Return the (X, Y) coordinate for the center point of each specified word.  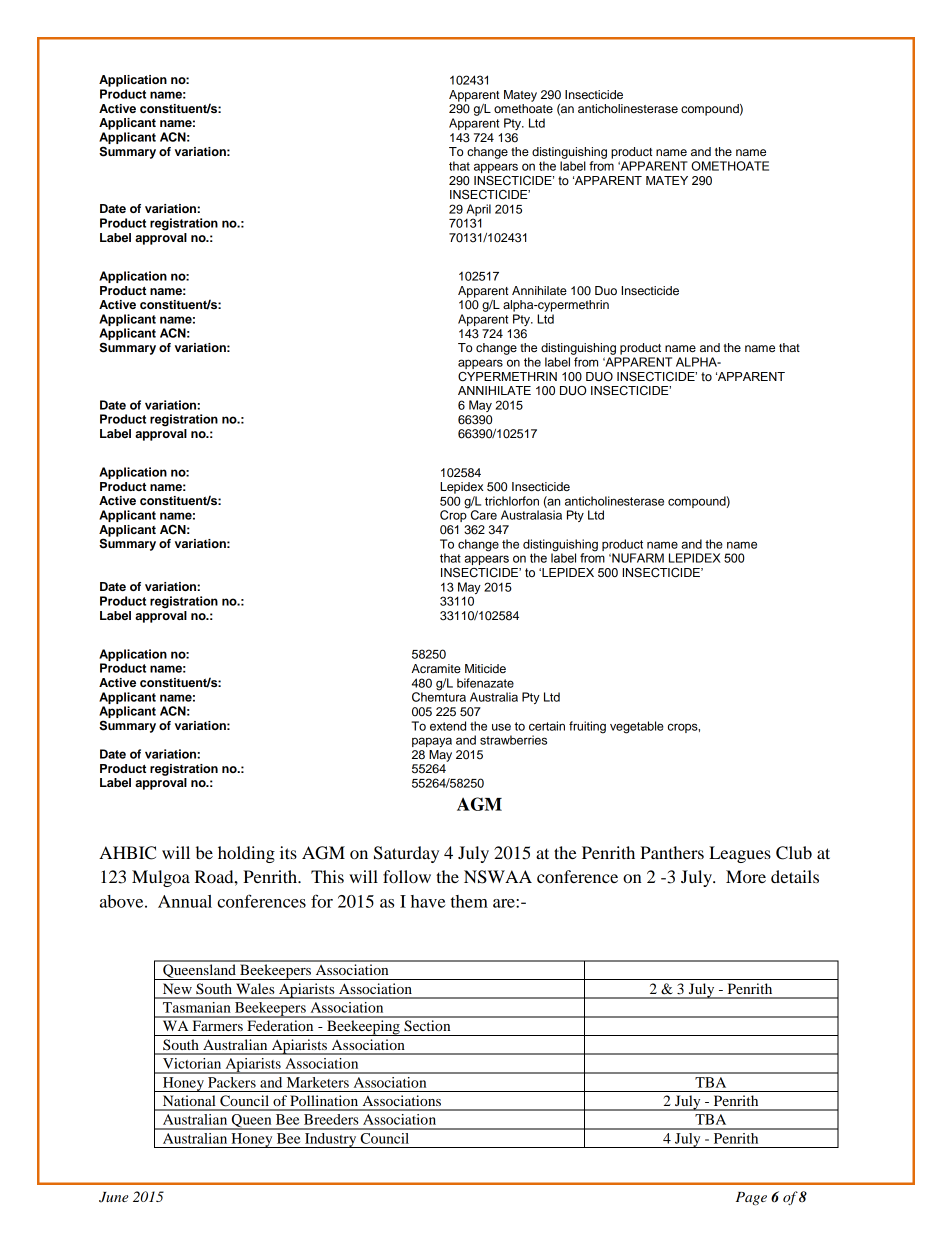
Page (751, 1199)
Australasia (531, 515)
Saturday (406, 854)
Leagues (740, 854)
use (501, 727)
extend (448, 726)
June (114, 1197)
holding (246, 854)
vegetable (637, 727)
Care (484, 515)
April (478, 210)
